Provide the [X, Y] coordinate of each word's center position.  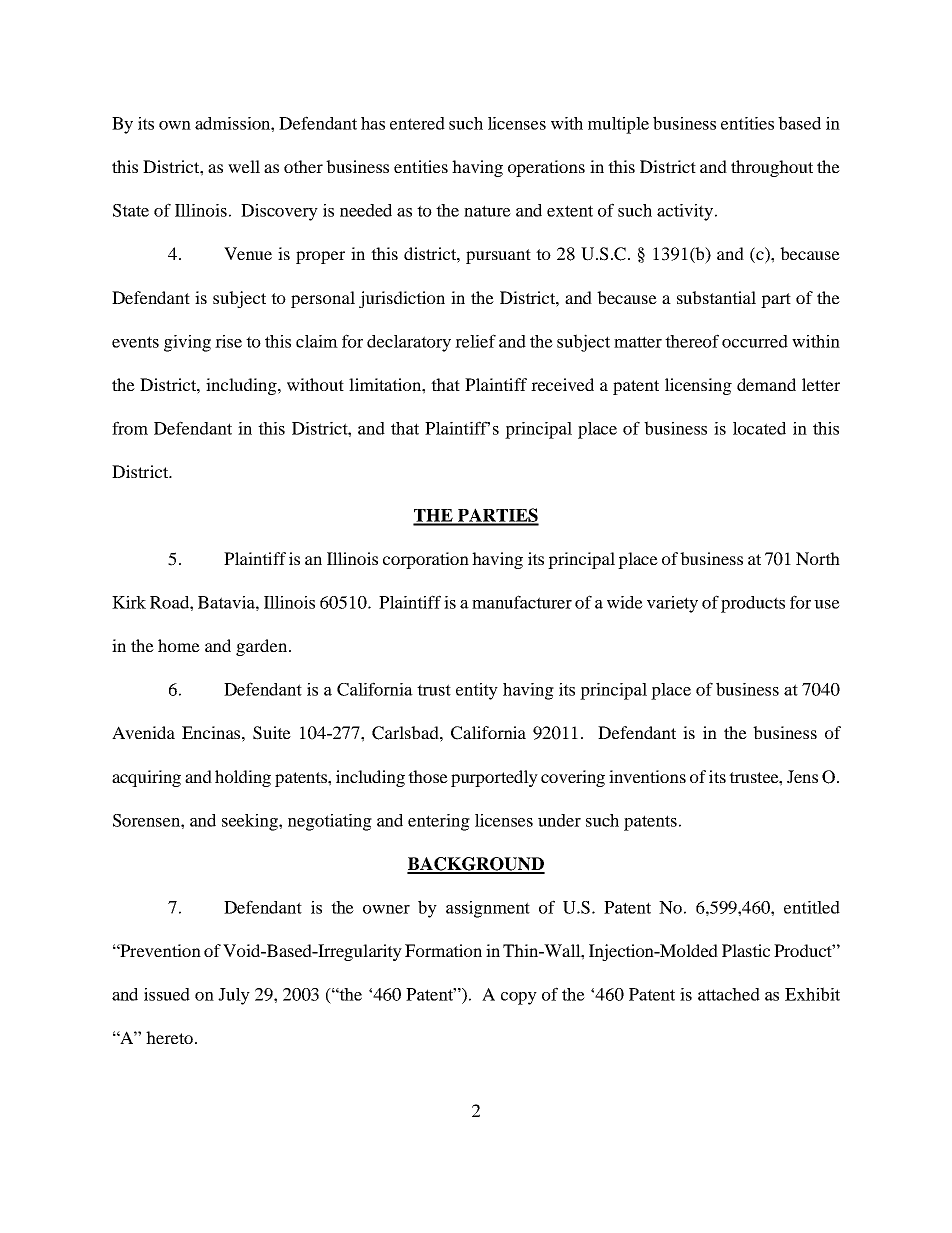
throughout [772, 168]
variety [672, 604]
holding [243, 778]
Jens [802, 776]
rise [228, 341]
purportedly [494, 778]
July [234, 996]
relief [475, 341]
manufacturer [522, 602]
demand [766, 384]
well [244, 166]
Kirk [129, 602]
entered [417, 123]
